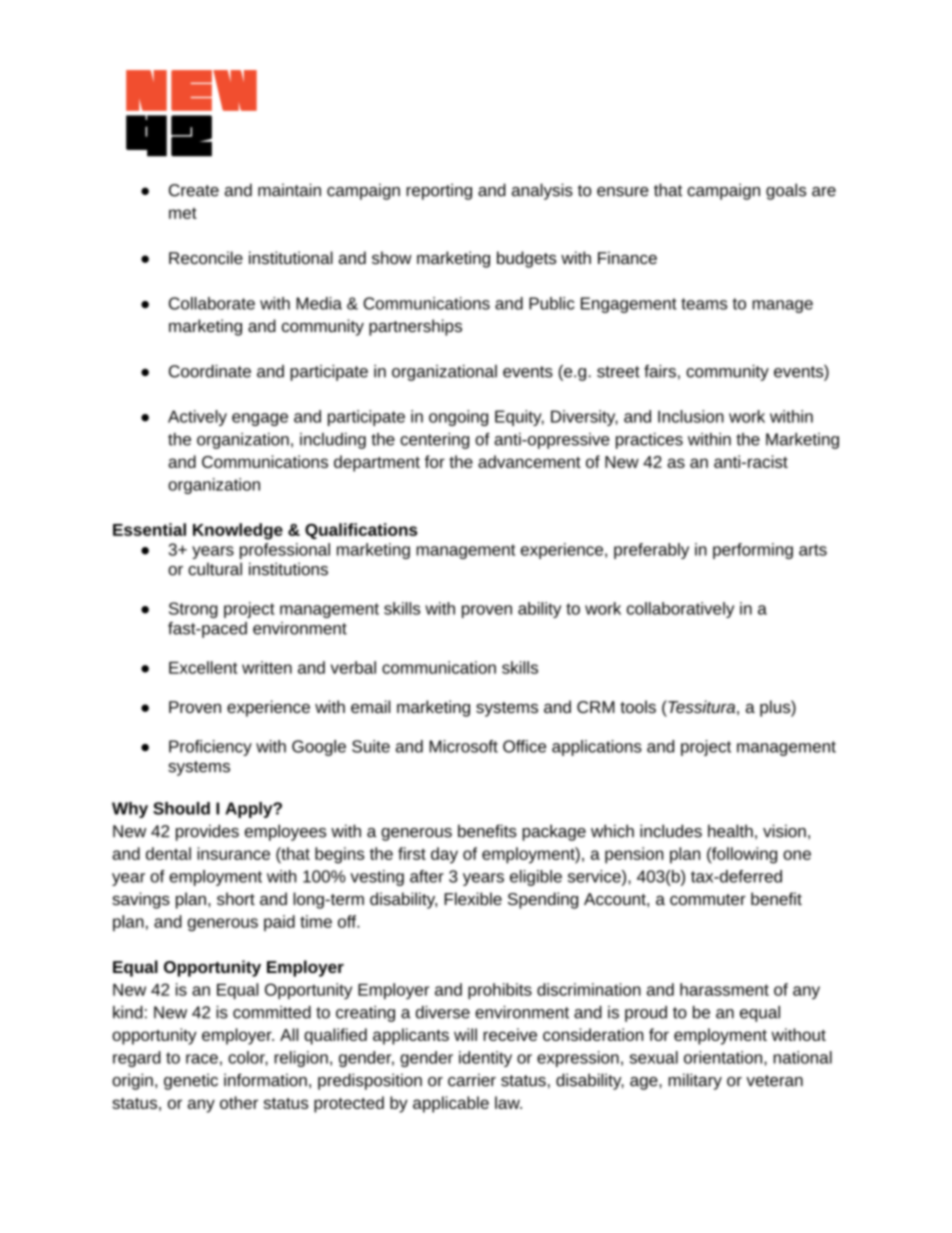 This screenshot has height=1233, width=952. Describe the element at coordinates (680, 610) in the screenshot. I see `collaboratively` at that location.
